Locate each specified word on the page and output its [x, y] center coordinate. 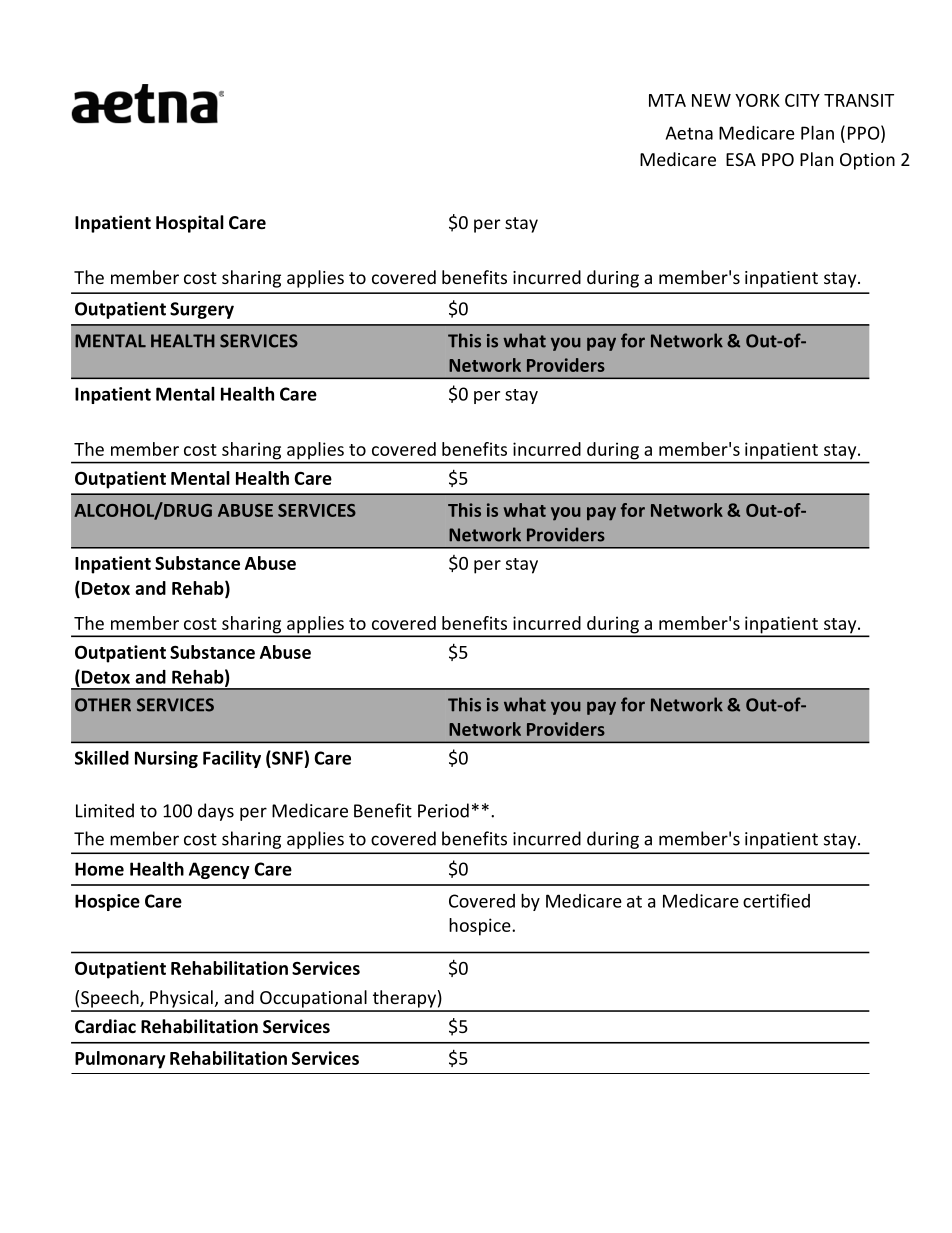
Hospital [190, 224]
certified [776, 900]
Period [443, 810]
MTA [667, 100]
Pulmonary [120, 1060]
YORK [757, 100]
